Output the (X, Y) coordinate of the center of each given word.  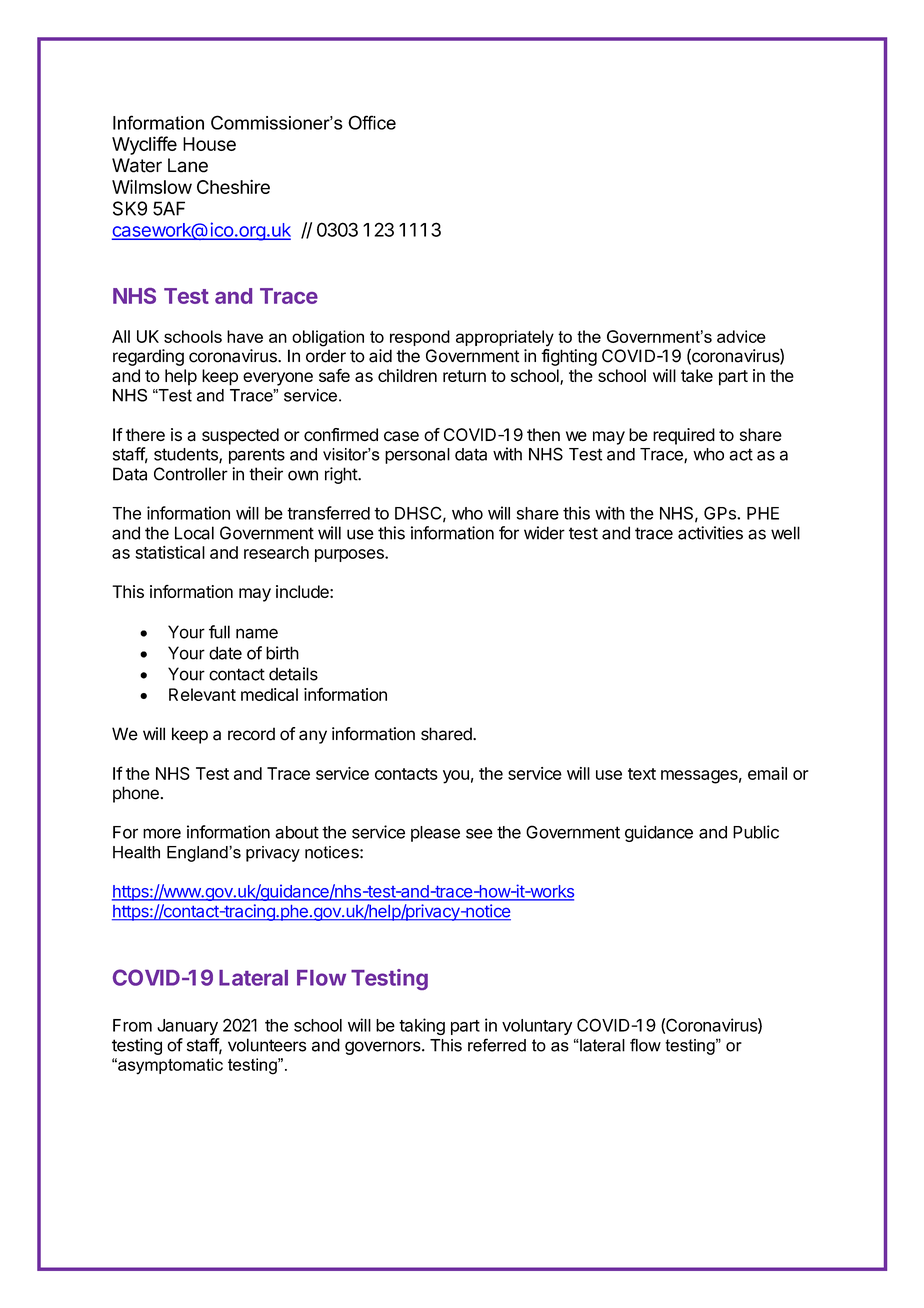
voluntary (537, 1027)
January (187, 1027)
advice (741, 336)
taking (422, 1026)
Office (372, 122)
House (209, 144)
